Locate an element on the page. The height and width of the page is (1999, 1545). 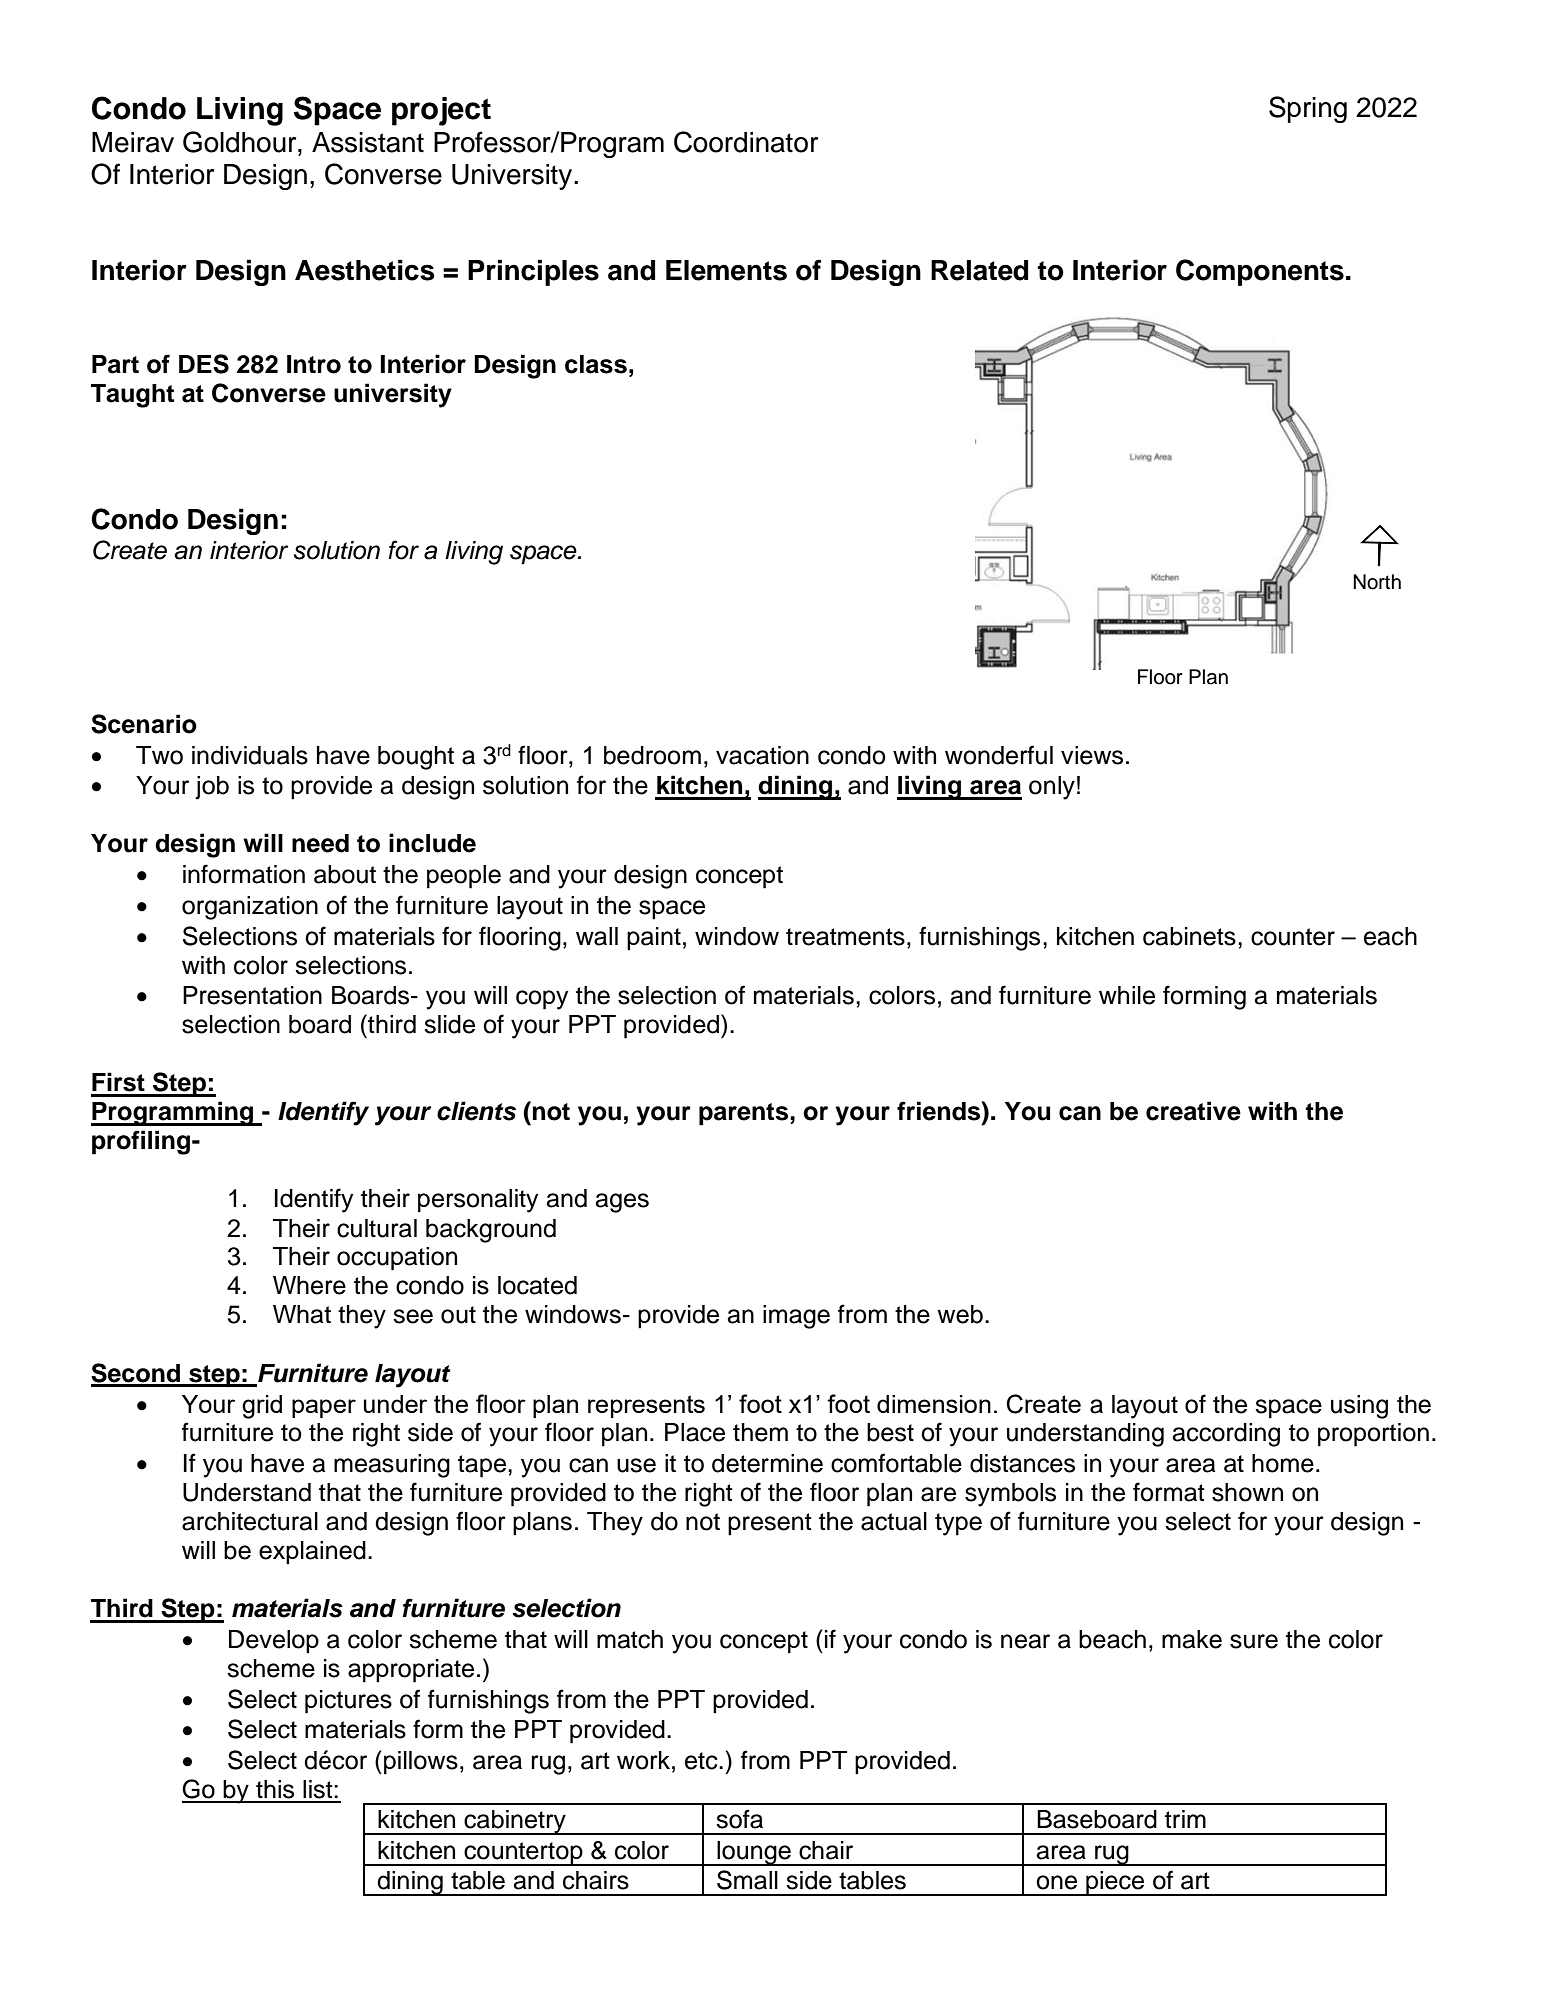
them is located at coordinates (760, 1432).
